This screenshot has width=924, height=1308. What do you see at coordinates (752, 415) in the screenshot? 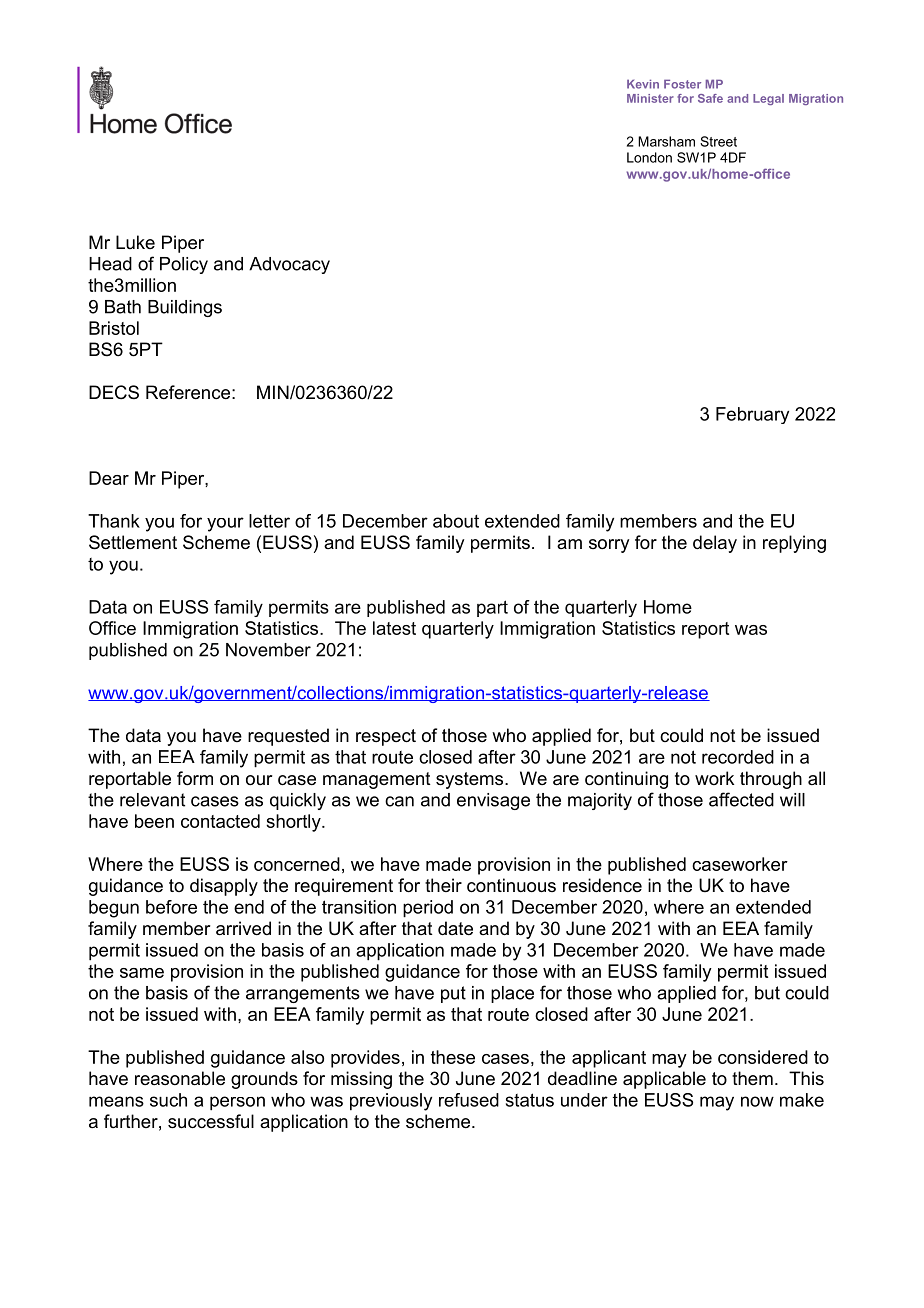
I see `February` at bounding box center [752, 415].
